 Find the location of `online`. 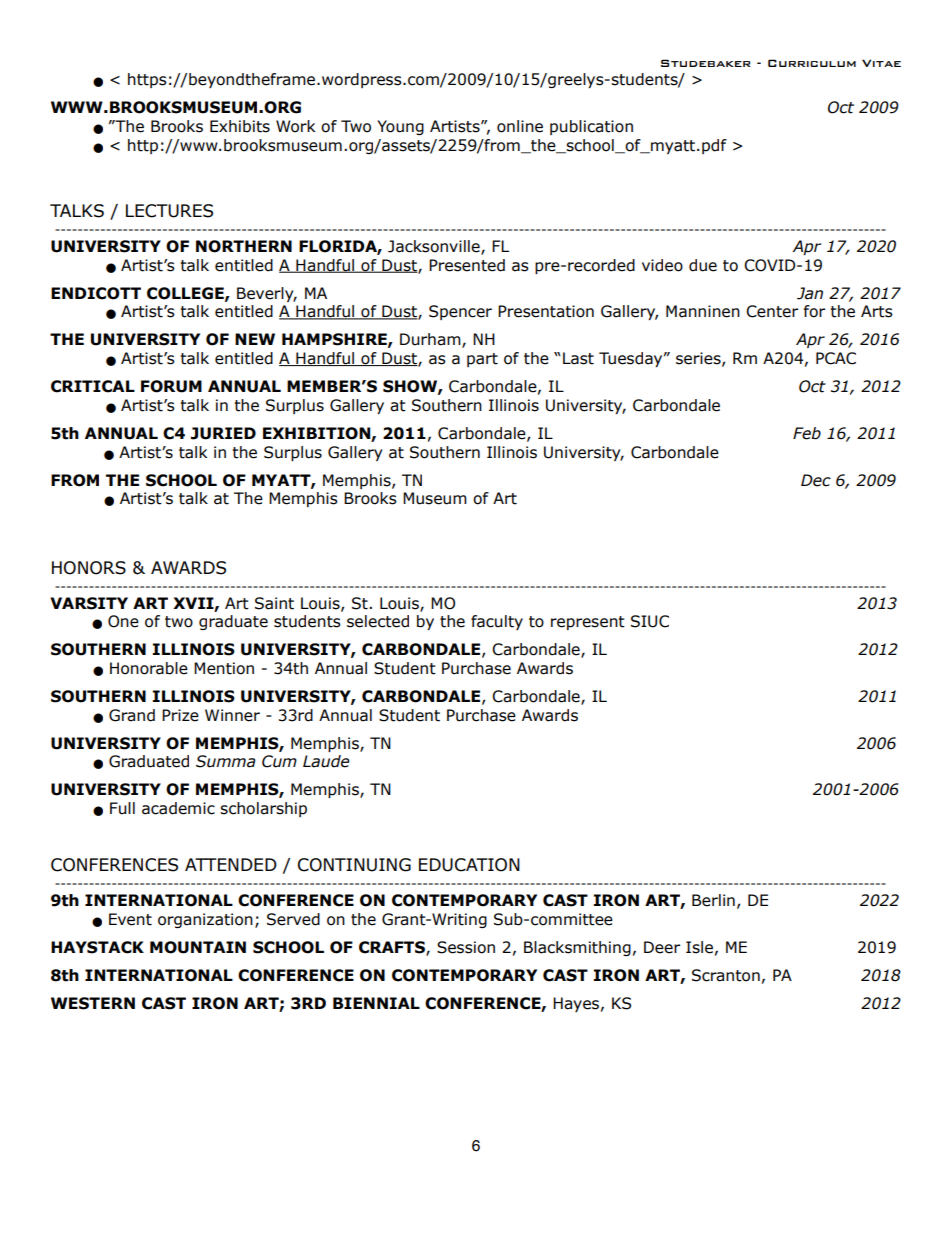

online is located at coordinates (520, 126).
